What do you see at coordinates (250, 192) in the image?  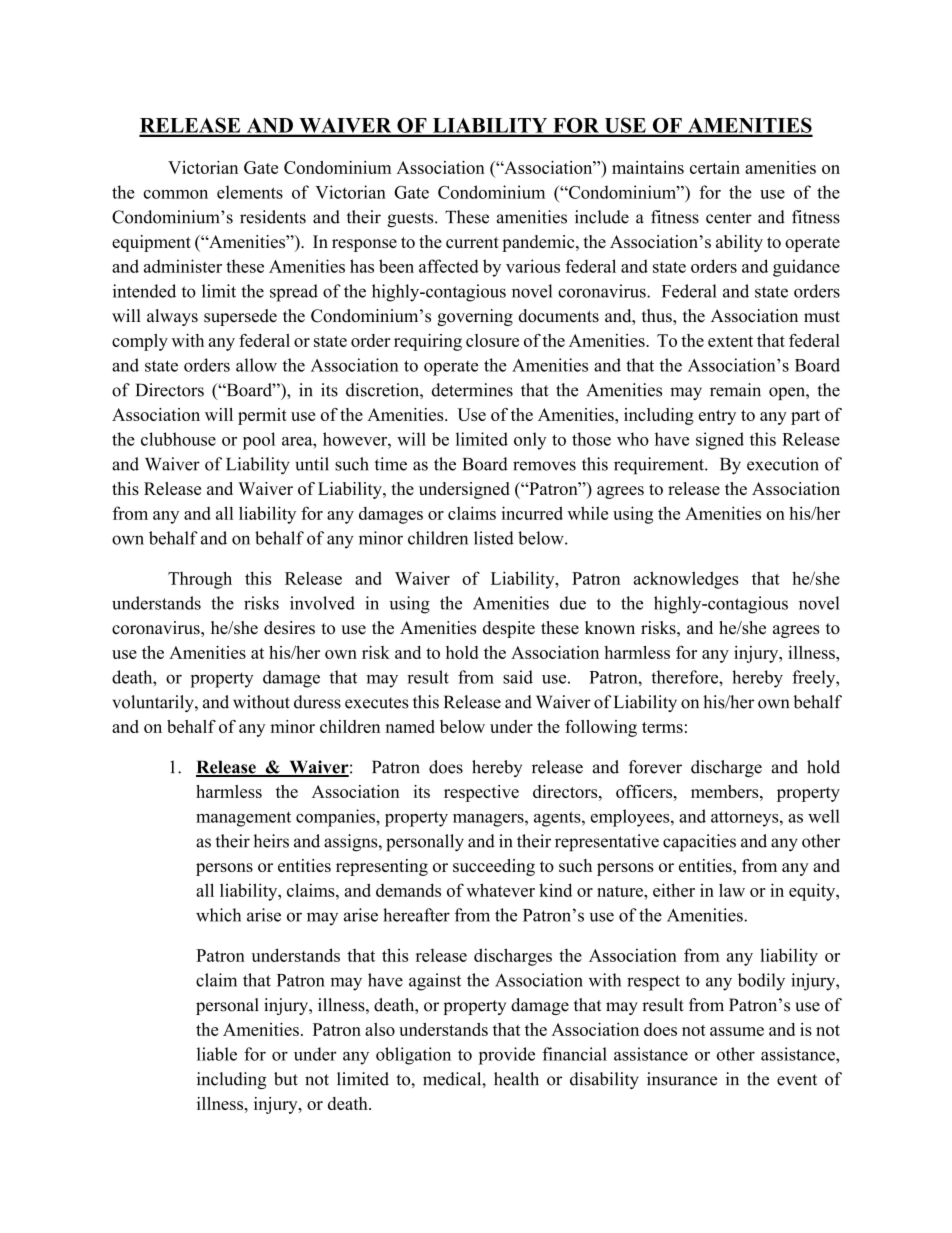 I see `elements` at bounding box center [250, 192].
